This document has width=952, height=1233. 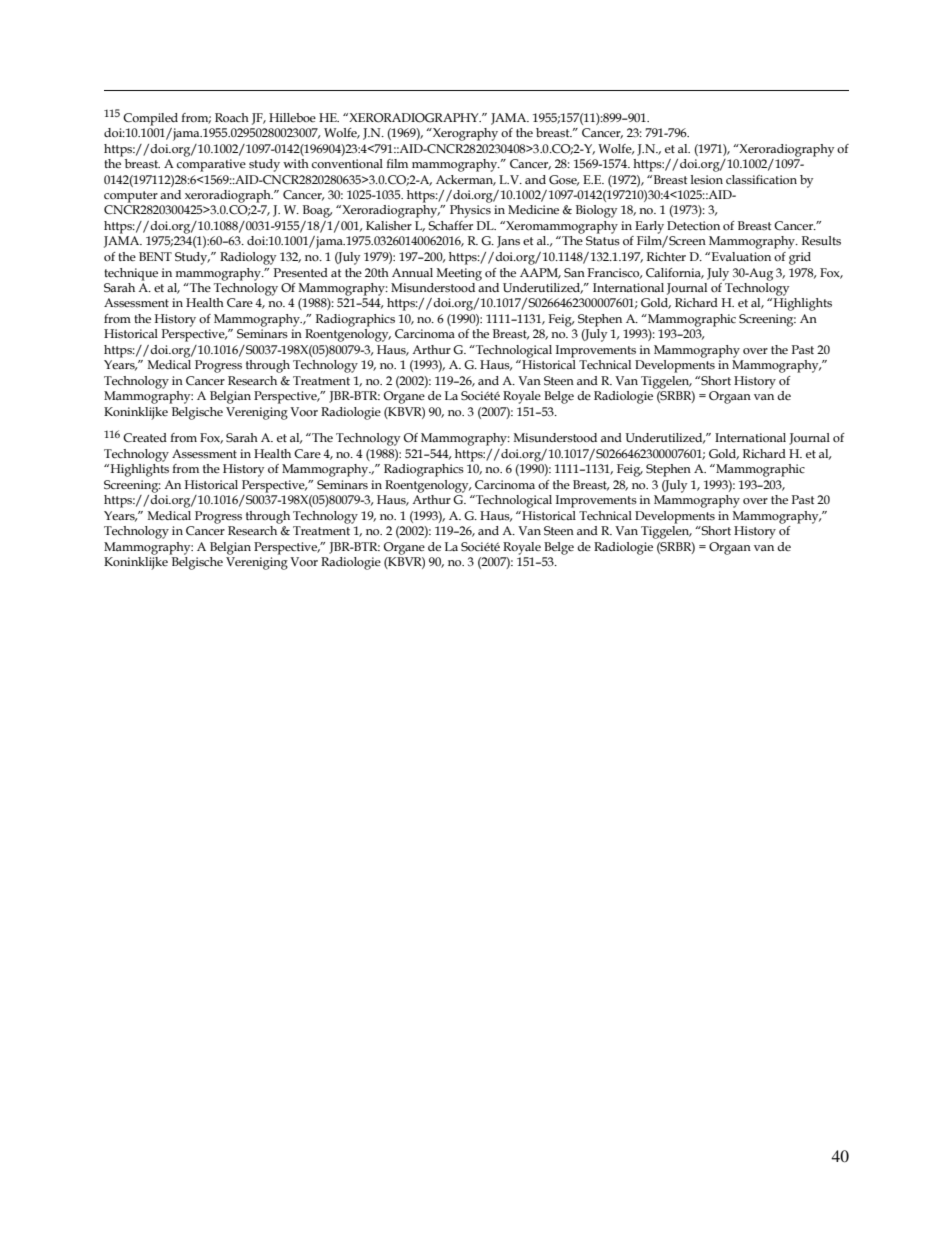 What do you see at coordinates (459, 274) in the document?
I see `Meeting` at bounding box center [459, 274].
